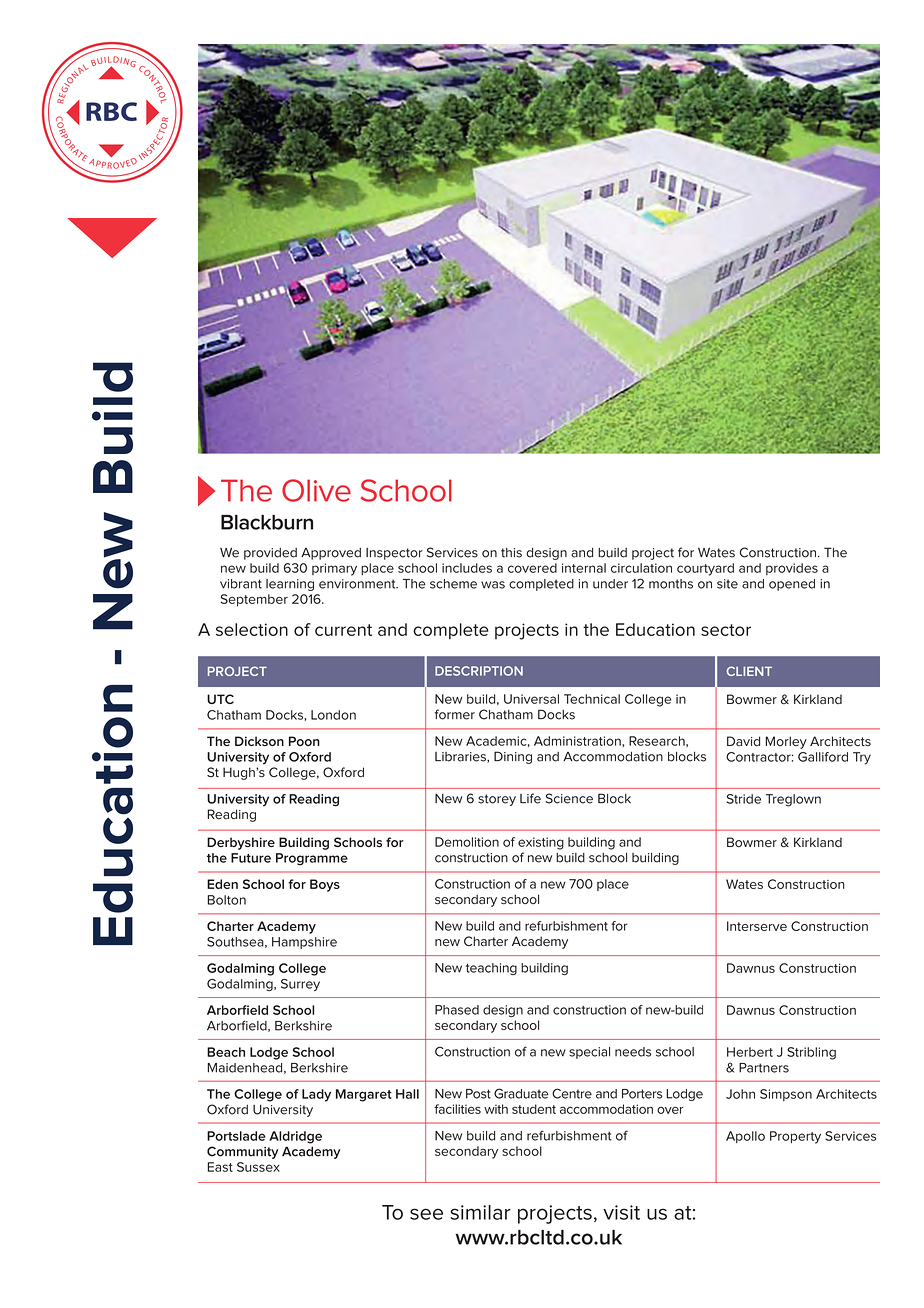 This page has height=1308, width=924. What do you see at coordinates (750, 1052) in the page?
I see `Herbert` at bounding box center [750, 1052].
